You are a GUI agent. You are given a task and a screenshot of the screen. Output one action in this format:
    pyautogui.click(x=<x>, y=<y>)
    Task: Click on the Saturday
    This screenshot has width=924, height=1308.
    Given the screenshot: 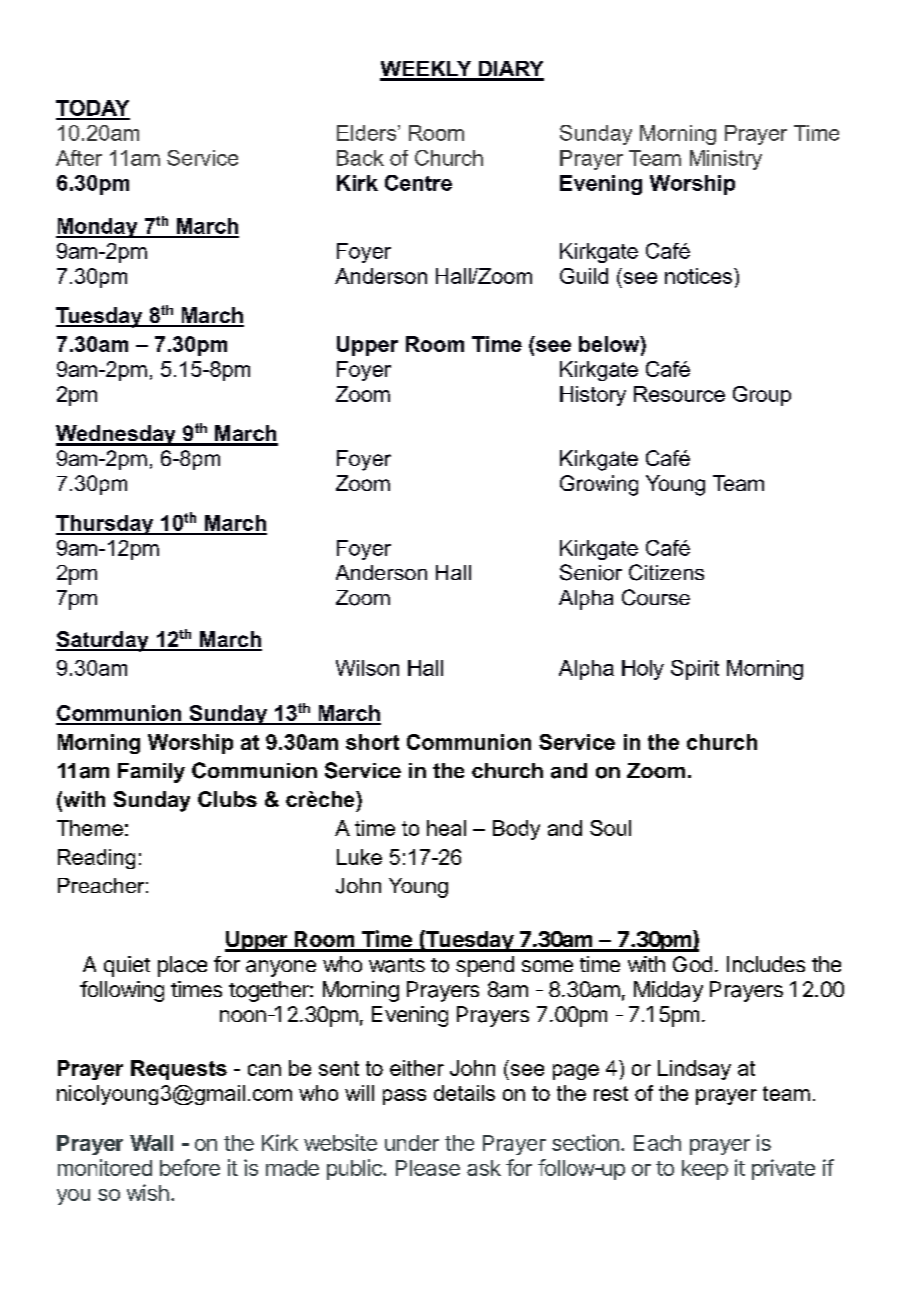 What is the action you would take?
    pyautogui.click(x=103, y=641)
